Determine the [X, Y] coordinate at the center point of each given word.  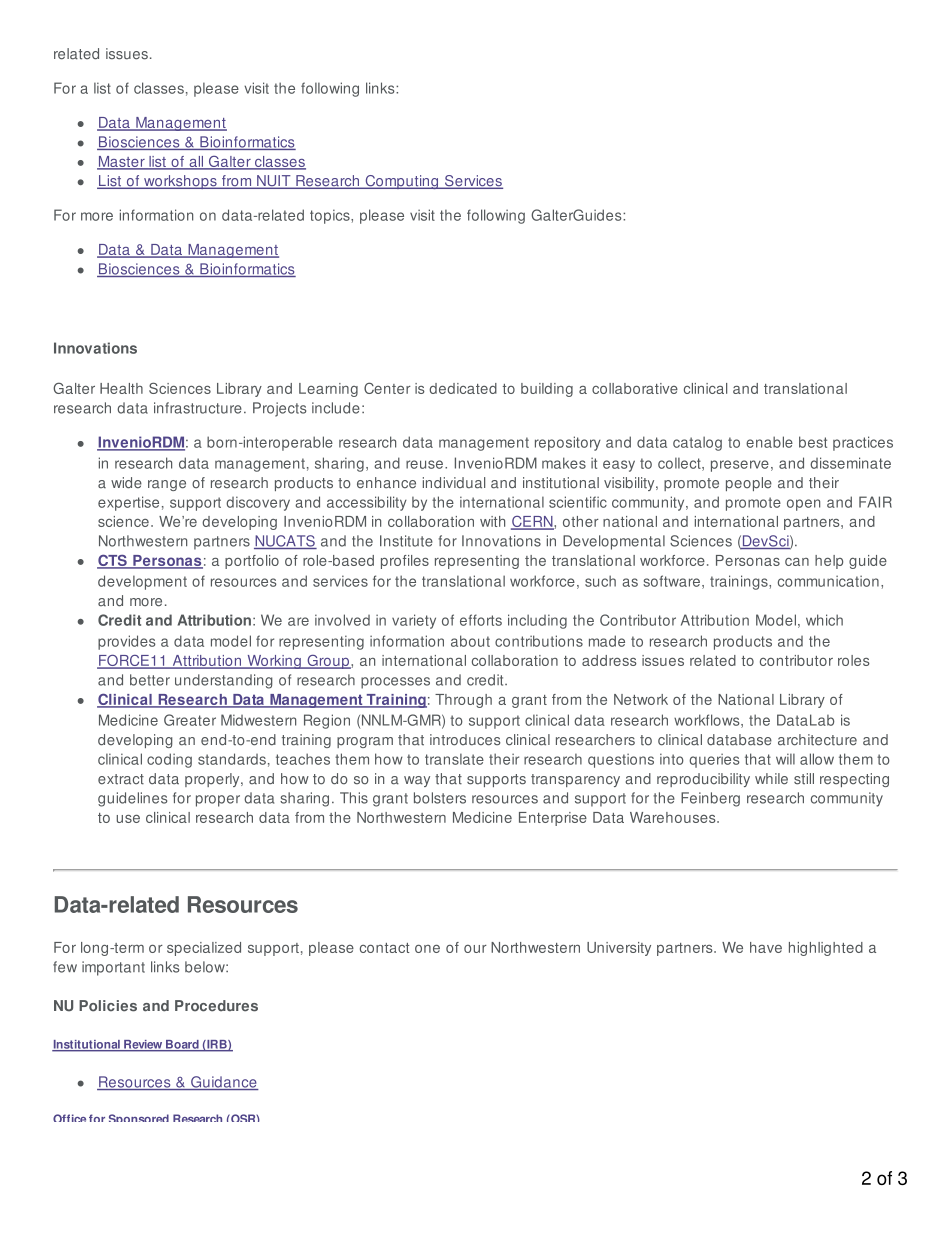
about [470, 641]
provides [127, 642]
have [766, 947]
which [824, 620]
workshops [180, 182]
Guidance [224, 1083]
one [427, 949]
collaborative [635, 388]
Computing [402, 182]
